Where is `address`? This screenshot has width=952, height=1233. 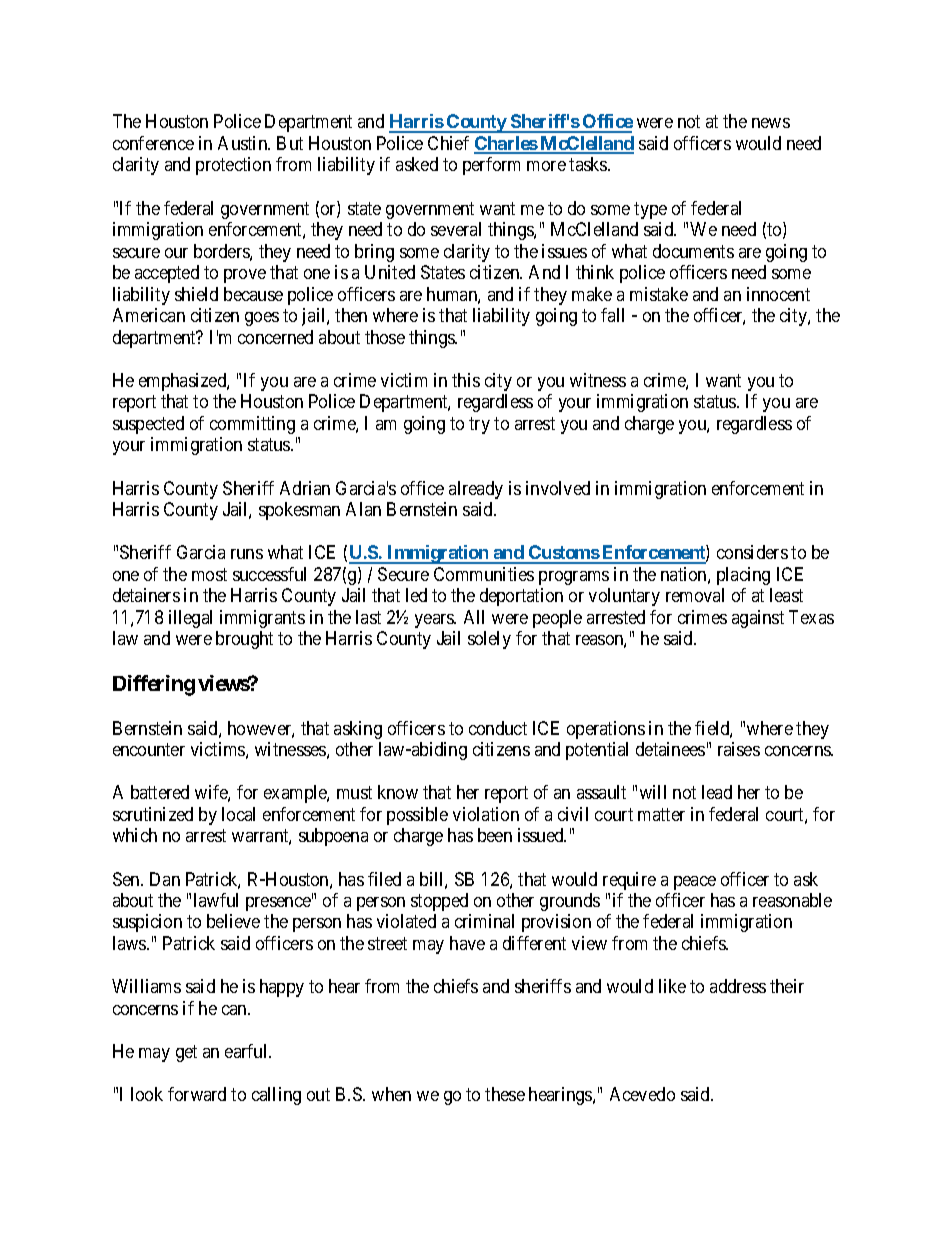 address is located at coordinates (738, 986).
